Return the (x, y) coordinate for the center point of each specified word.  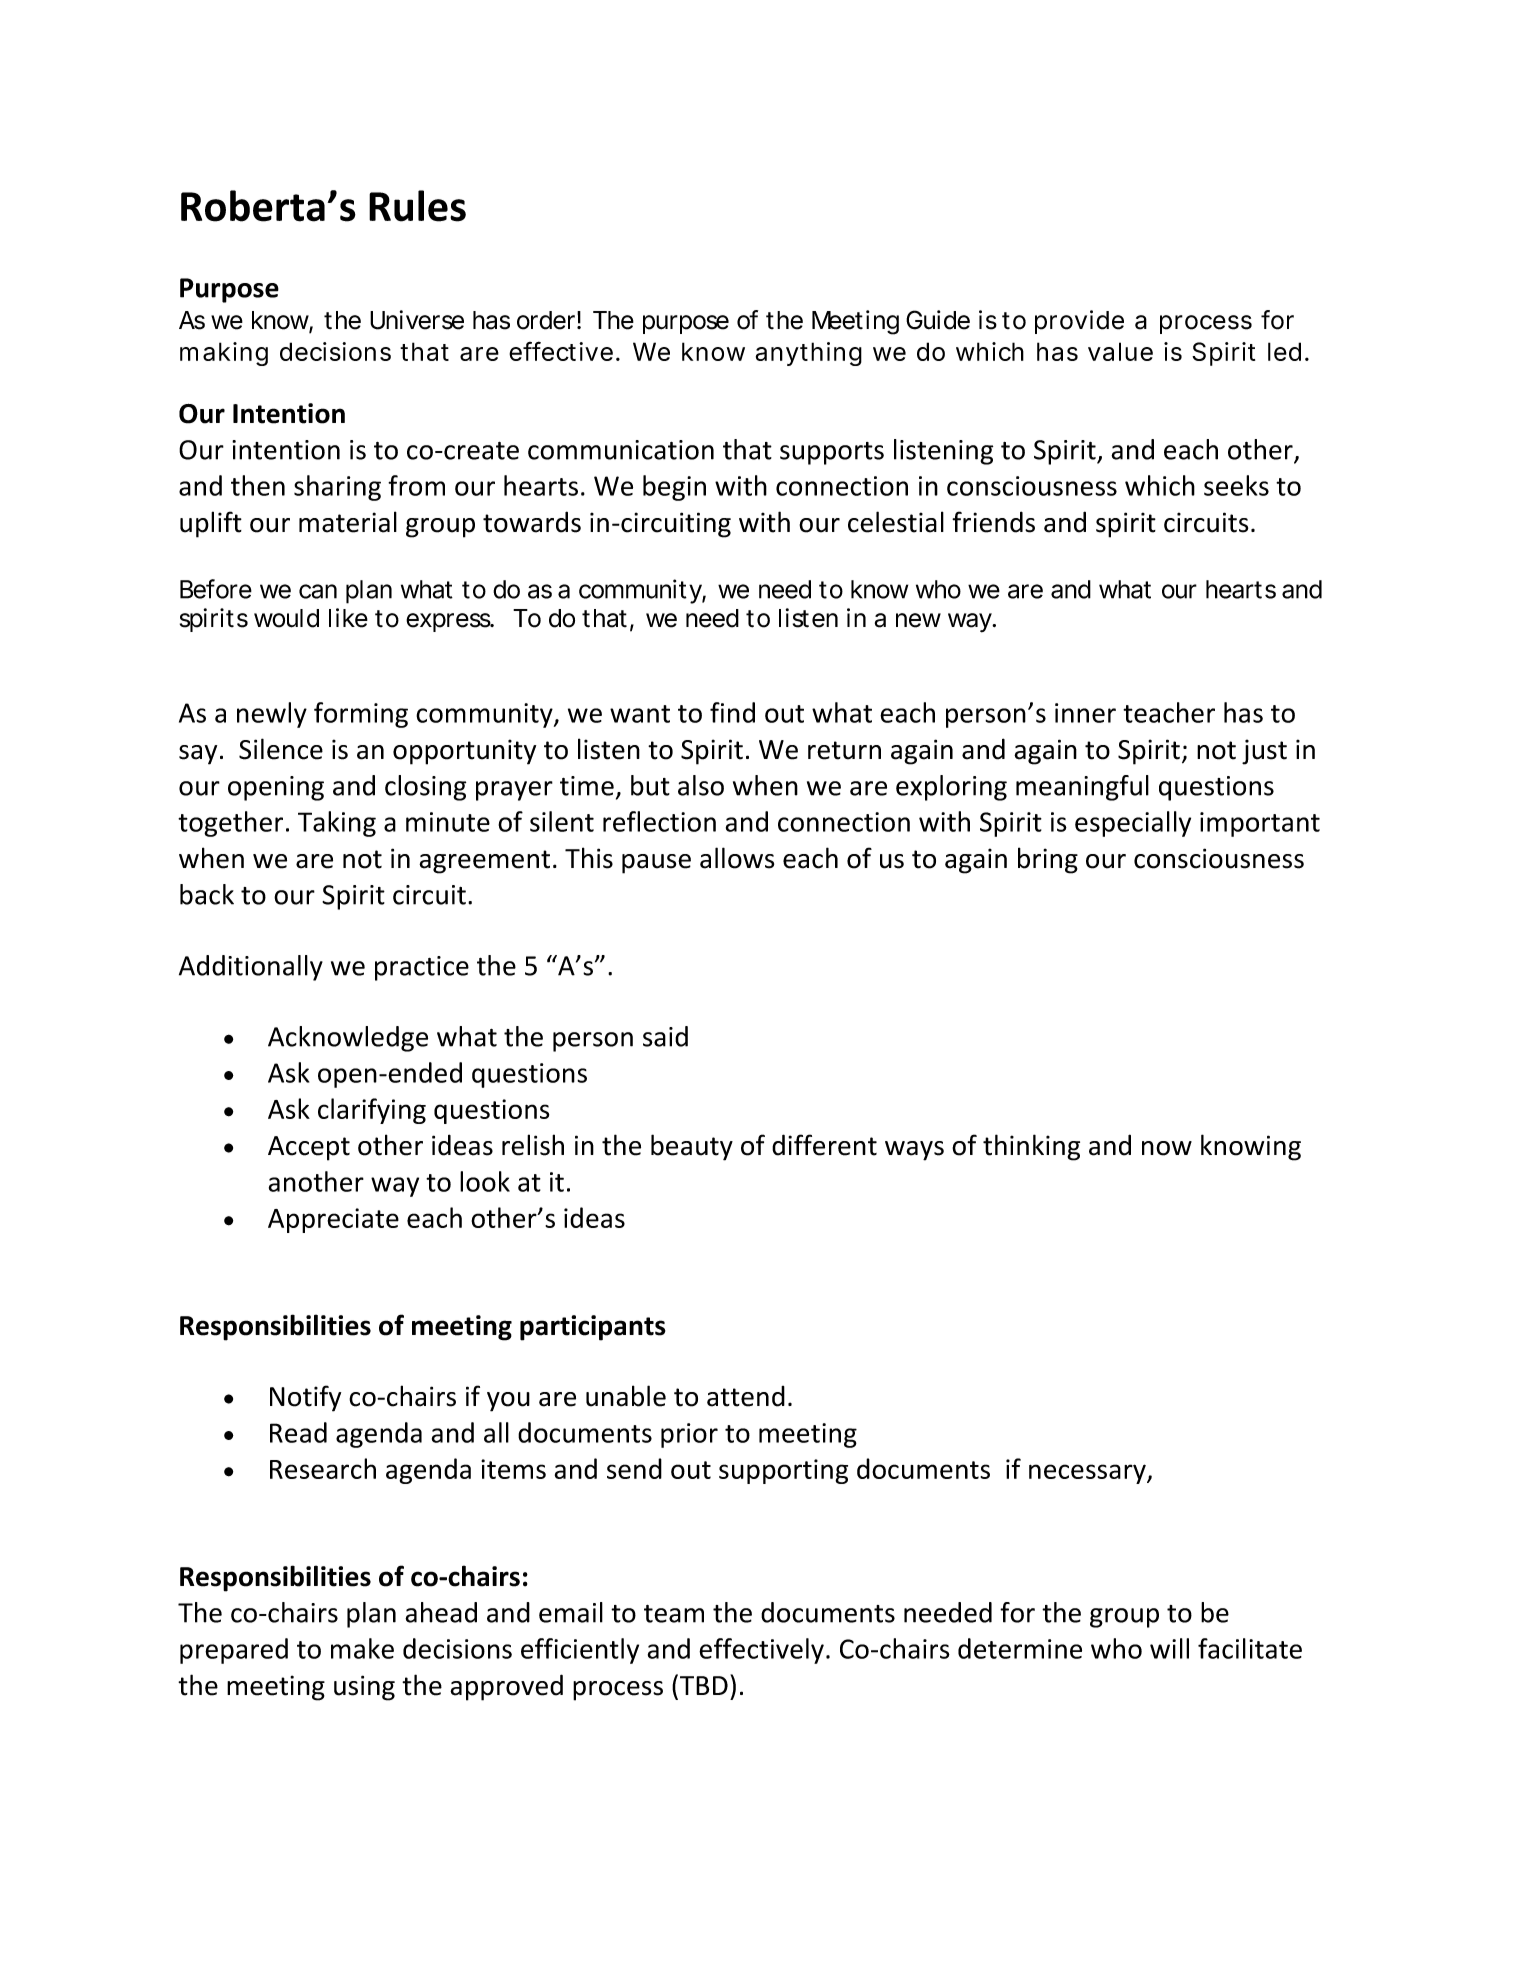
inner (1085, 713)
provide (1079, 322)
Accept (309, 1148)
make (362, 1648)
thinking (1031, 1147)
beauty (692, 1147)
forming (361, 715)
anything (809, 354)
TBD (704, 1685)
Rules (417, 206)
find (732, 712)
